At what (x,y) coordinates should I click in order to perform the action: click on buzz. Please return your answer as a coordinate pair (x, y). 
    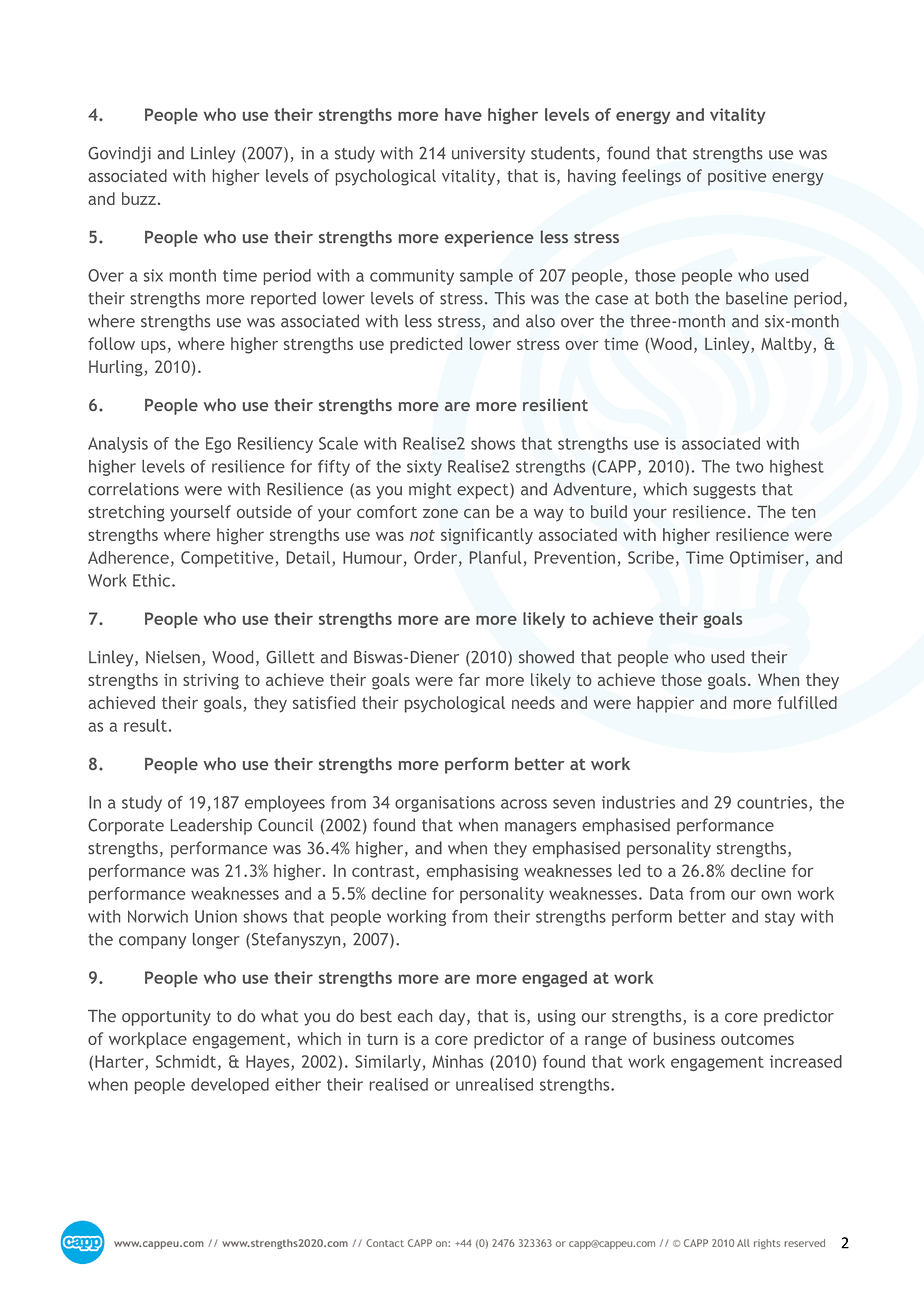
    Looking at the image, I should click on (139, 198).
